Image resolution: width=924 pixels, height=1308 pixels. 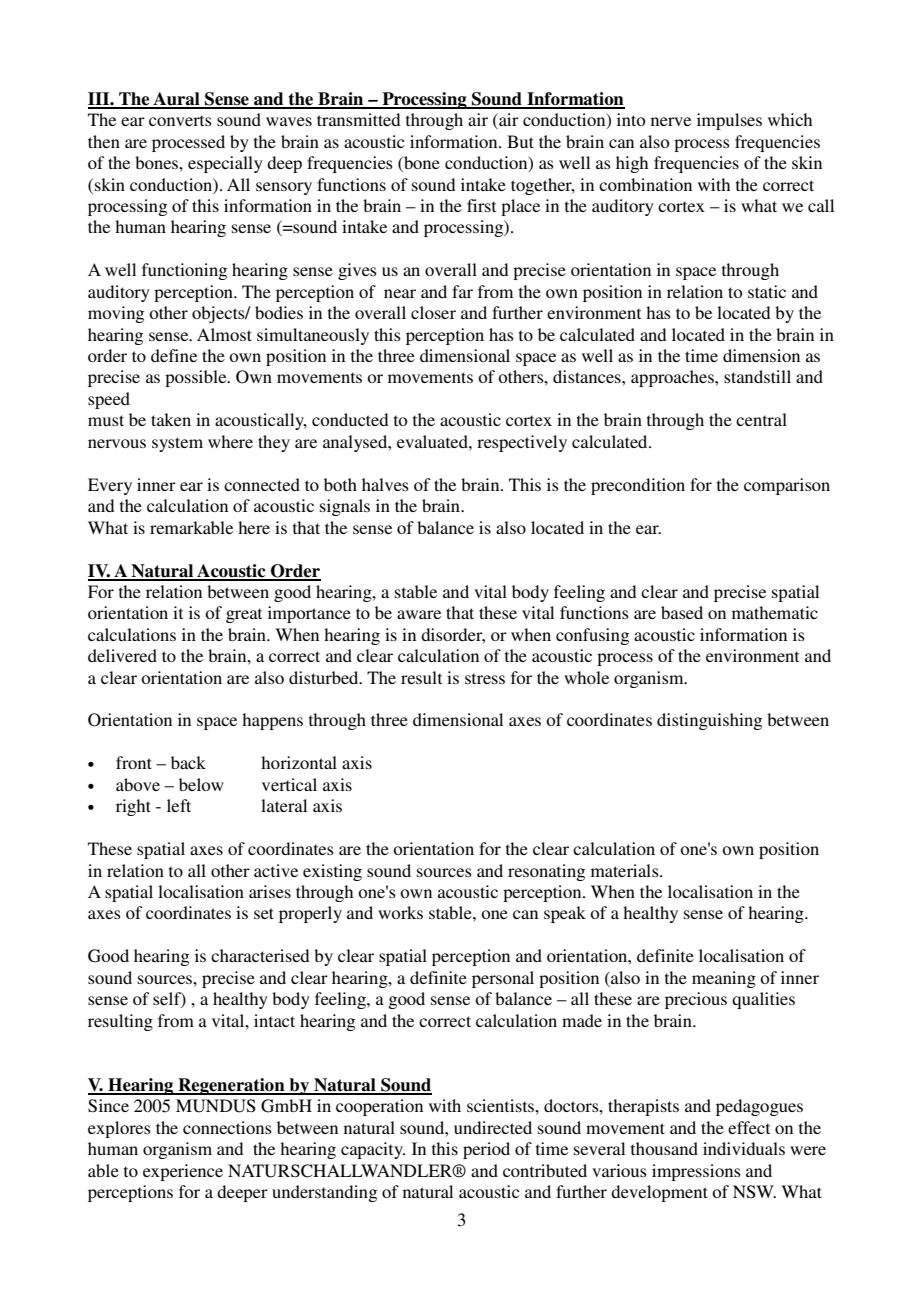 I want to click on impulses, so click(x=729, y=121).
